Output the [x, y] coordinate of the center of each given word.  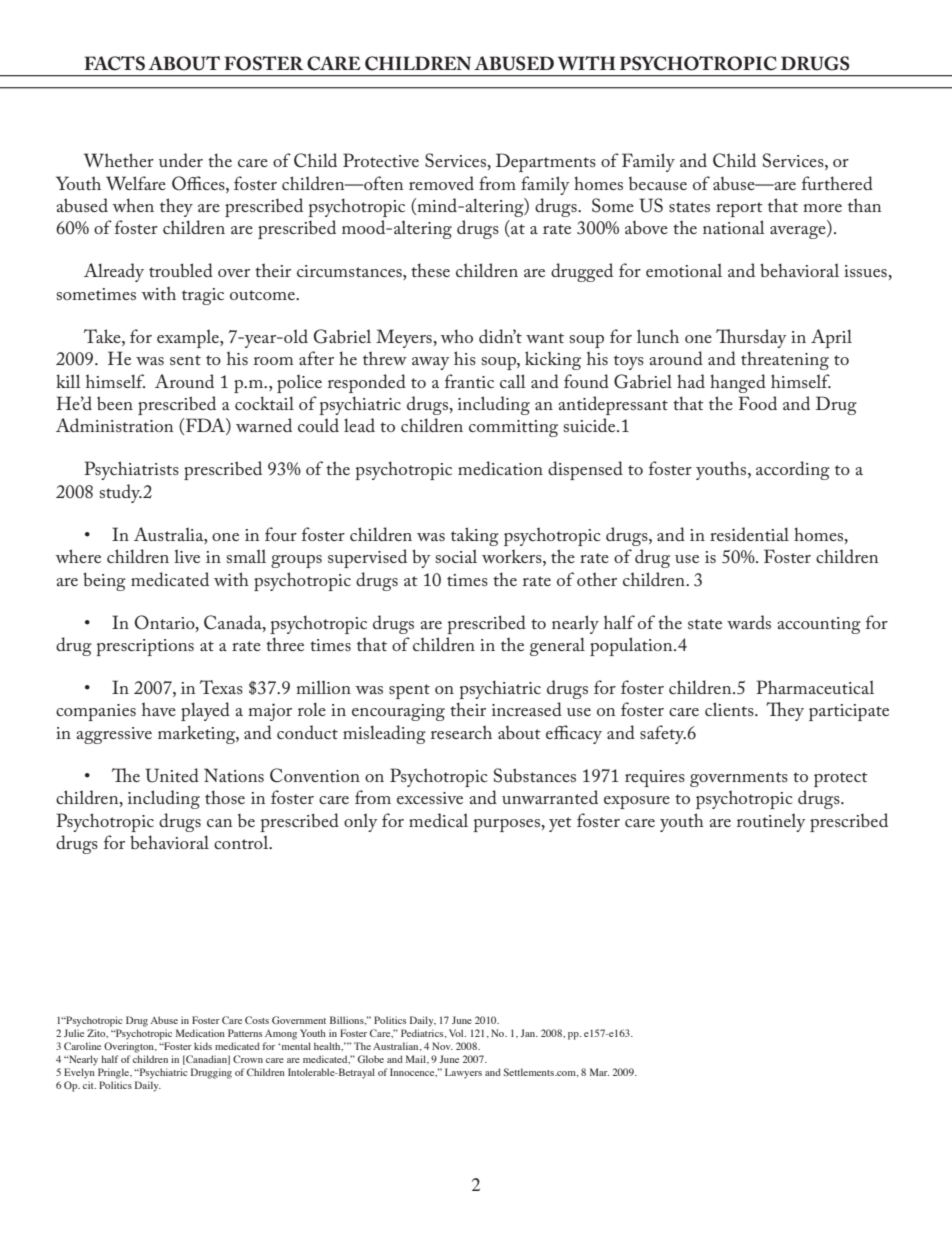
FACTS [114, 63]
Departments [546, 162]
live [187, 556]
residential [749, 534]
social [456, 556]
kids [203, 1046]
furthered [837, 183]
